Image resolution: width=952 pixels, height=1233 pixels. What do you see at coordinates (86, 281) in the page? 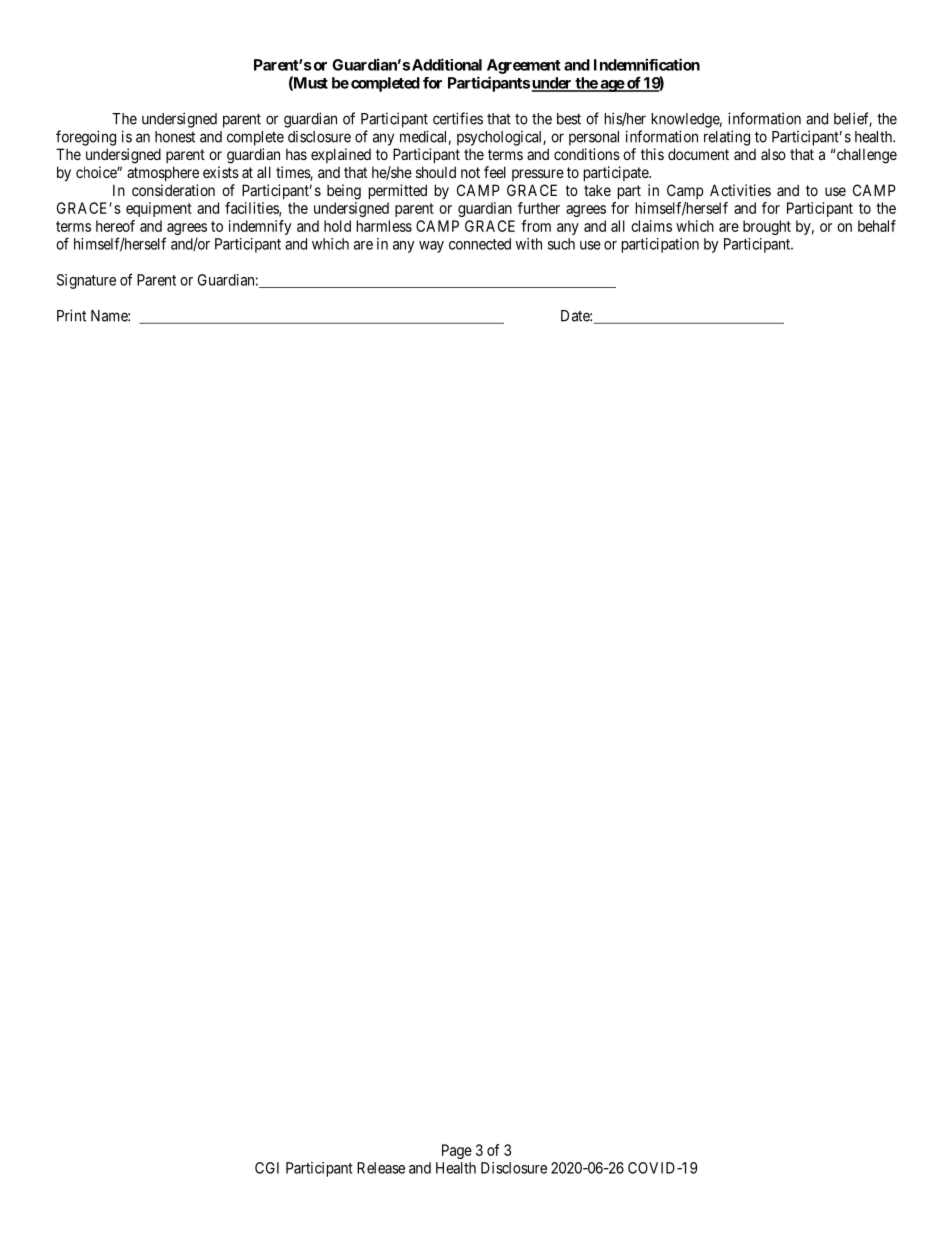
I see `Signature` at bounding box center [86, 281].
